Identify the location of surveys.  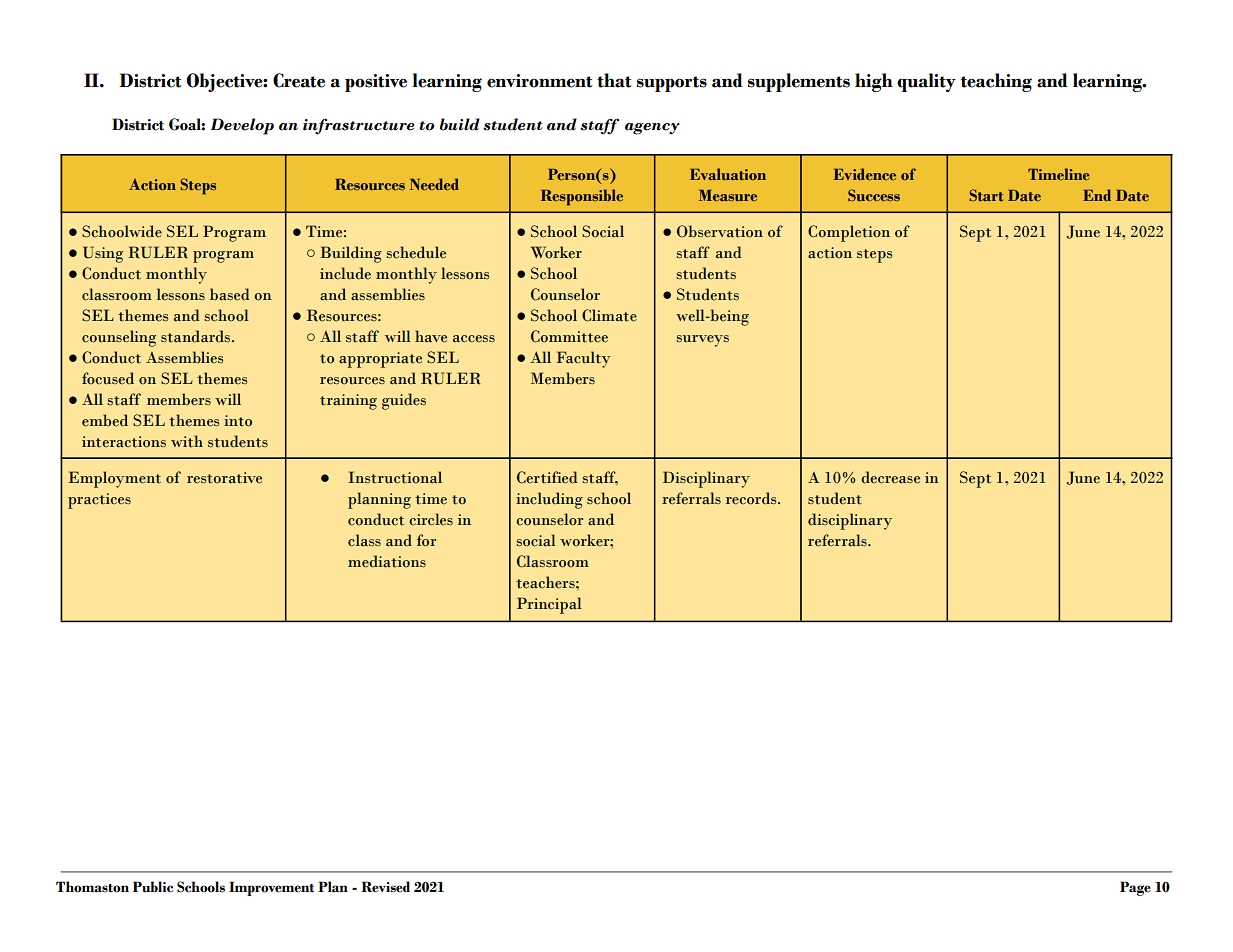
(702, 341).
